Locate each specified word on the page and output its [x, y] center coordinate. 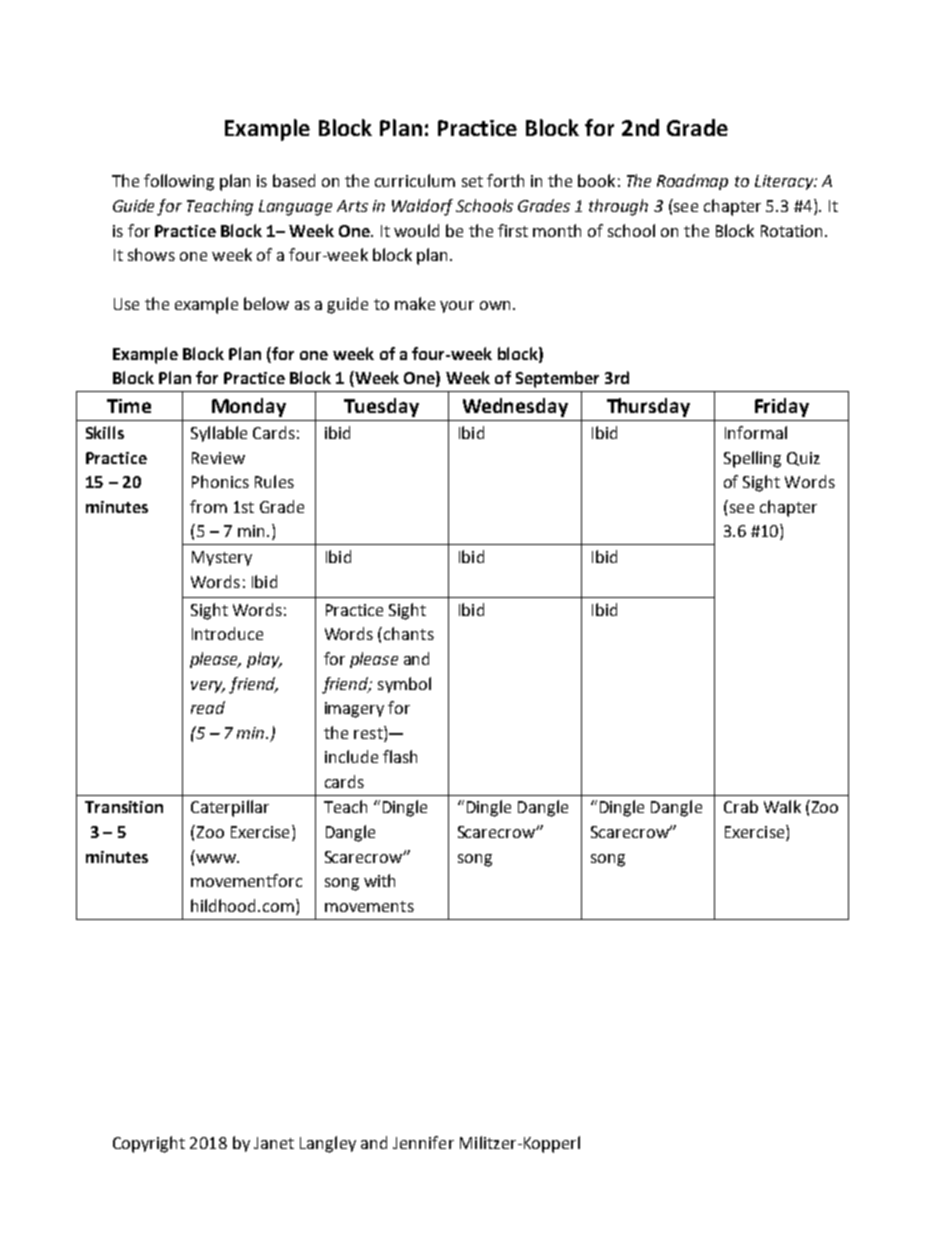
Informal [756, 432]
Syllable [219, 434]
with [379, 880]
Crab [741, 806]
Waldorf [422, 207]
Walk [782, 806]
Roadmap [692, 182]
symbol [404, 685]
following [179, 182]
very [208, 687]
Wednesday [515, 407]
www [217, 858]
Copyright [149, 1144]
